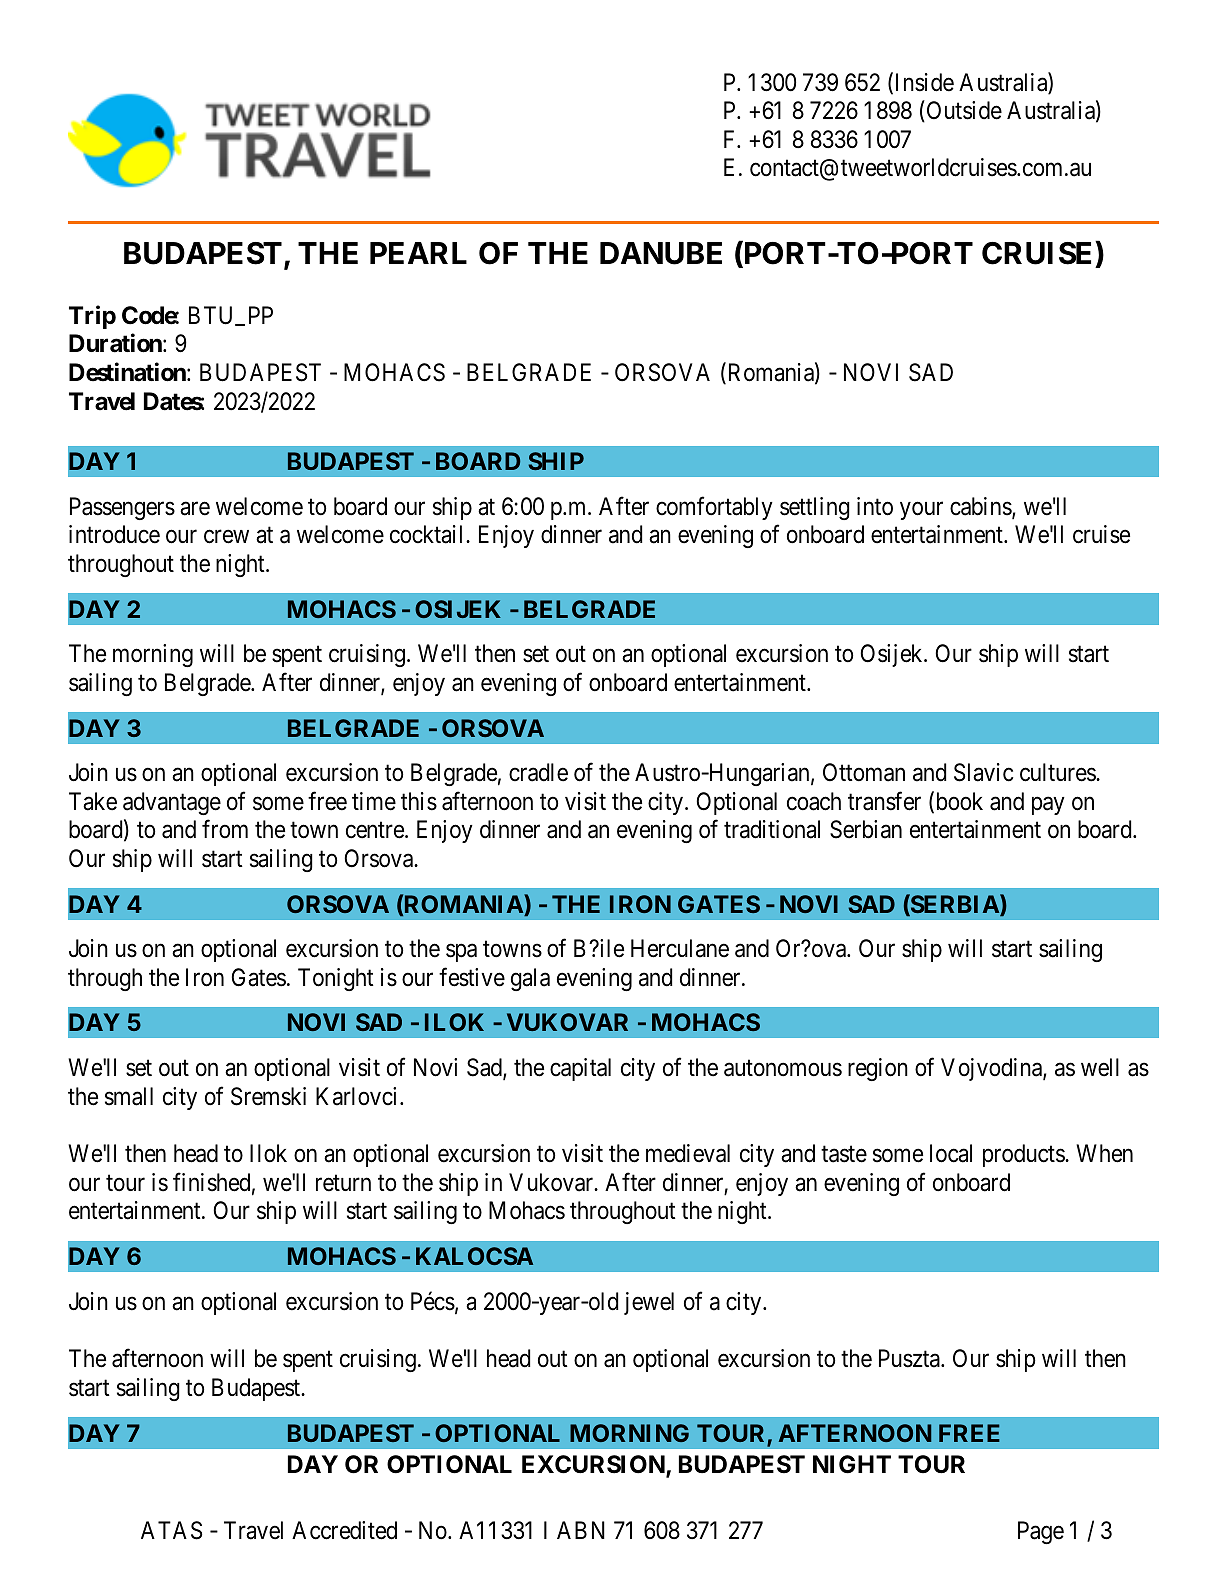 This image has height=1588, width=1227. Describe the element at coordinates (129, 1096) in the image. I see `small` at that location.
